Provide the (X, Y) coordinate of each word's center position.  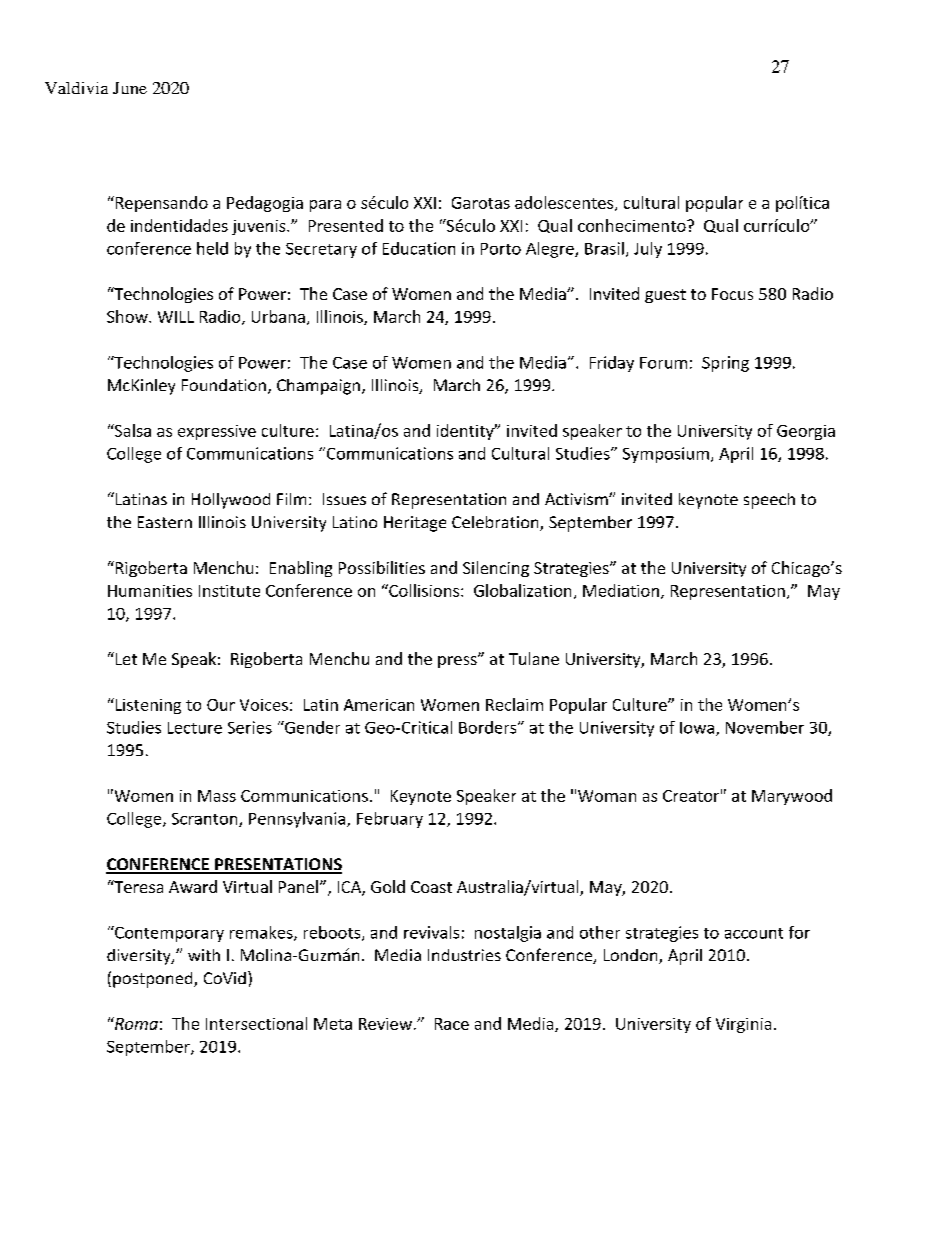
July (648, 250)
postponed (154, 980)
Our (221, 705)
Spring (725, 364)
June (130, 88)
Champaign (318, 387)
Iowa (698, 729)
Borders (489, 727)
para (325, 206)
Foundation (224, 385)
